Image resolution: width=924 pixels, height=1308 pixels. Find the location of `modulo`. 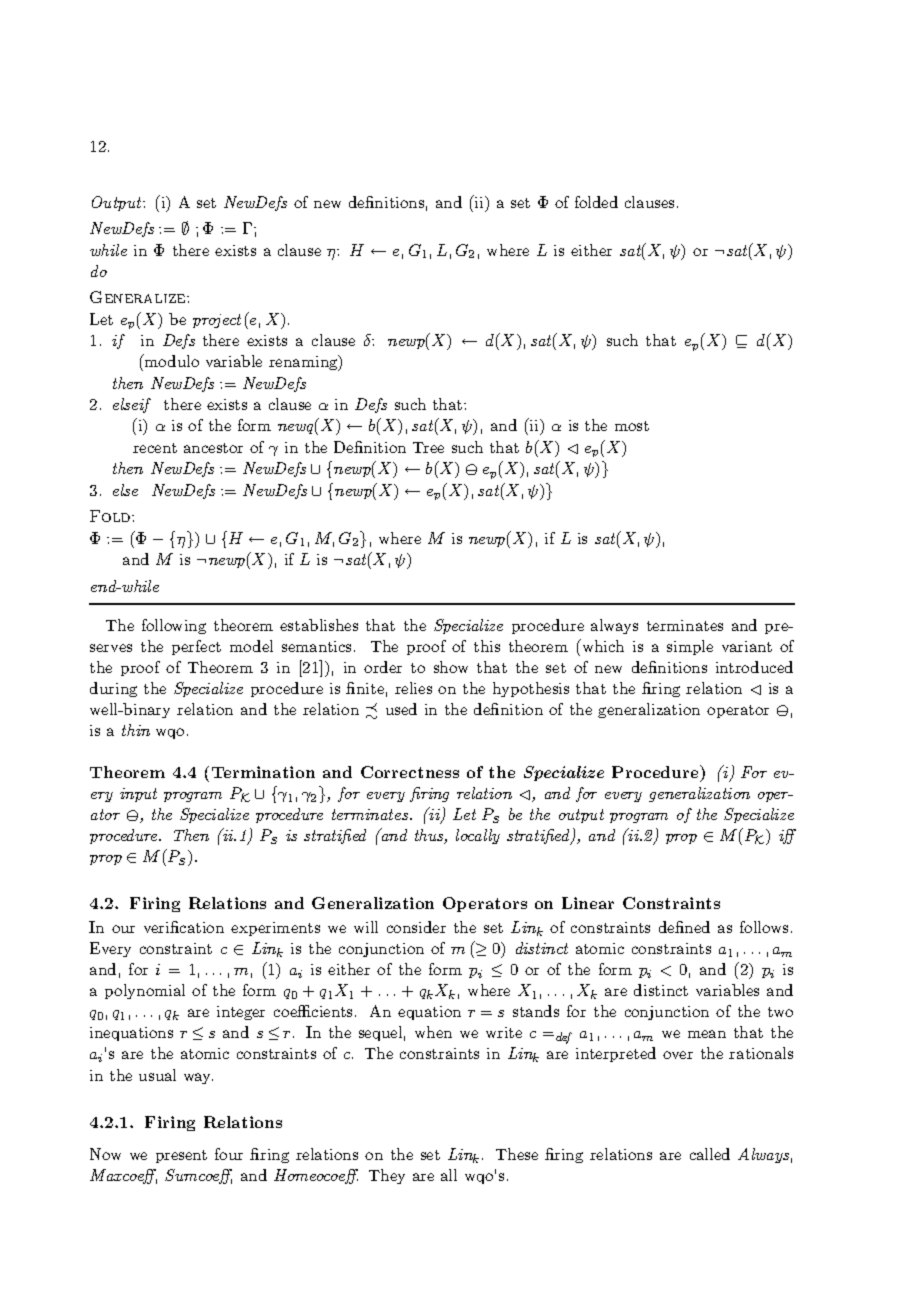

modulo is located at coordinates (171, 360).
